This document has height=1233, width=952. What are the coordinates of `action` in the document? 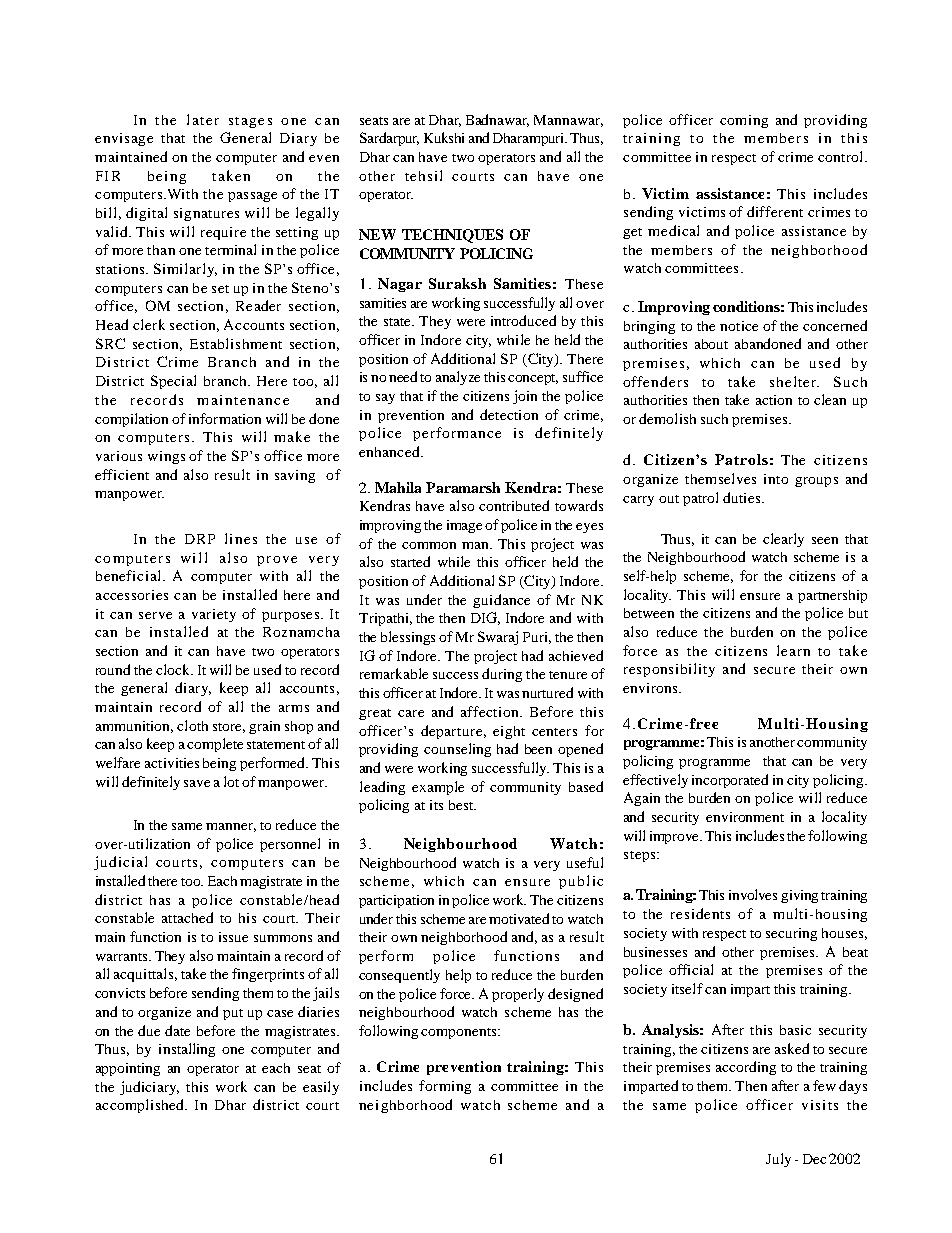 It's located at (774, 400).
